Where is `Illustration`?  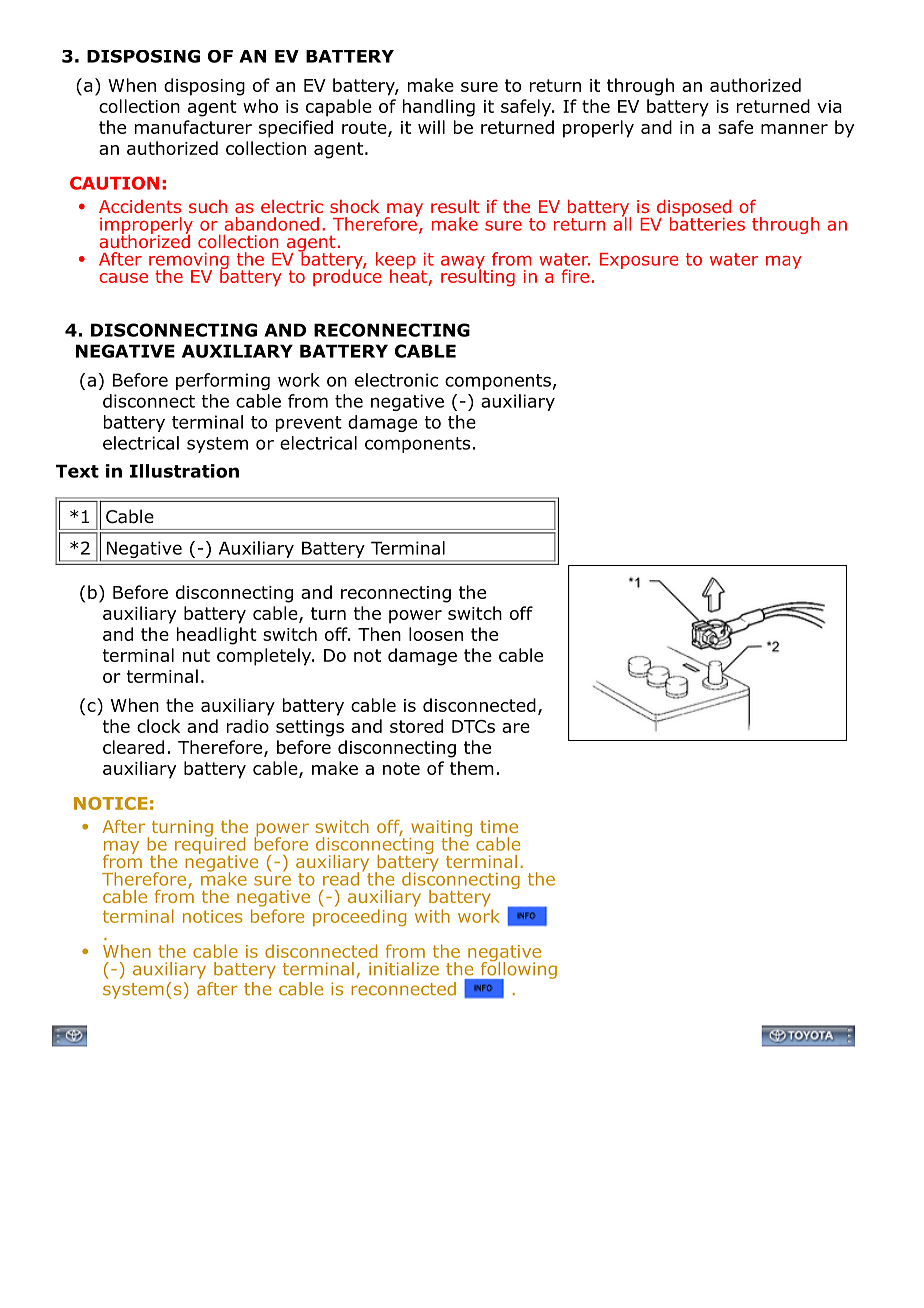
Illustration is located at coordinates (184, 471).
